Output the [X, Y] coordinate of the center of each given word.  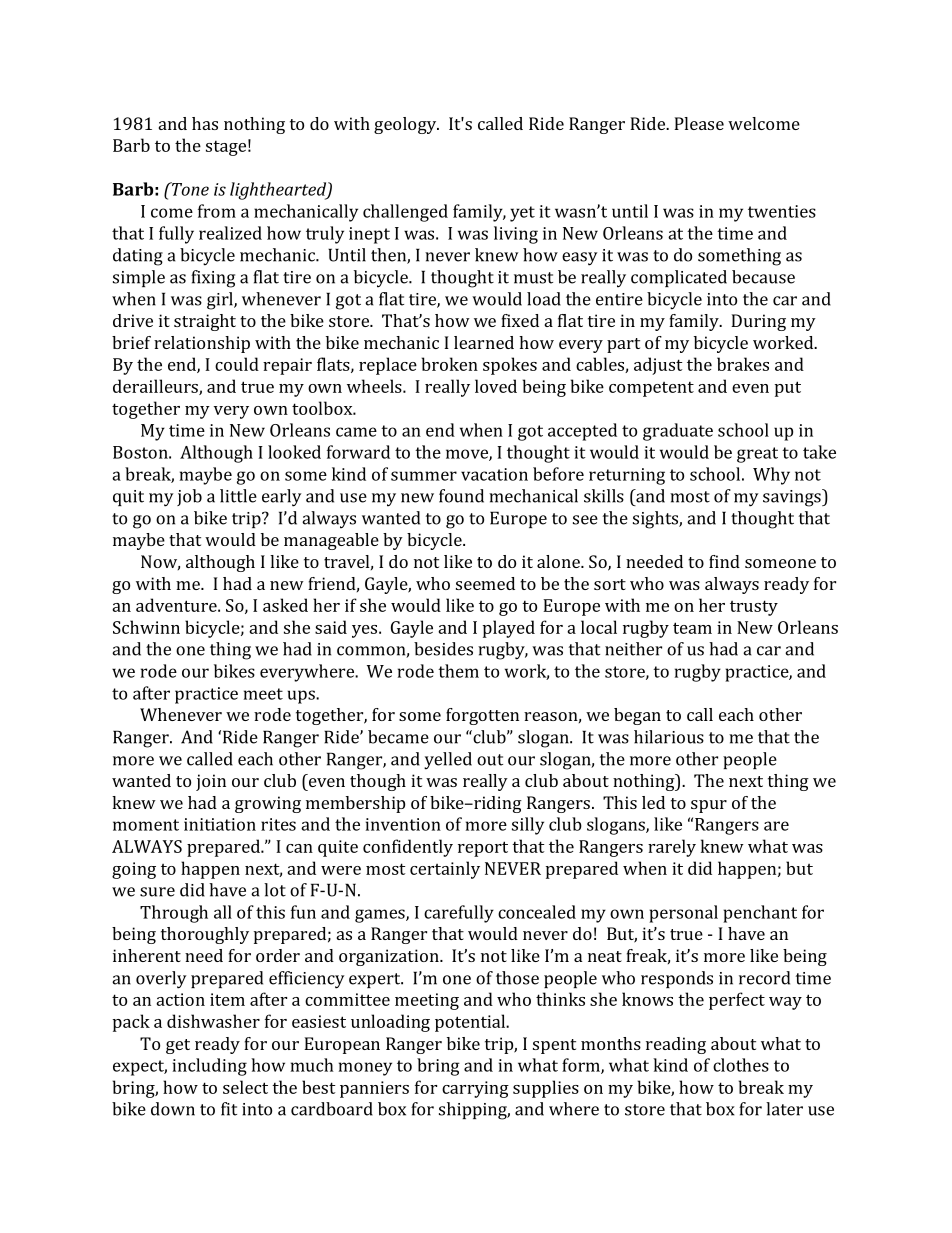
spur [709, 806]
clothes [741, 1065]
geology [406, 125]
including [210, 1067]
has [205, 123]
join [211, 782]
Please [699, 123]
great [757, 455]
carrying [475, 1089]
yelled [448, 761]
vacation [494, 474]
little [238, 496]
